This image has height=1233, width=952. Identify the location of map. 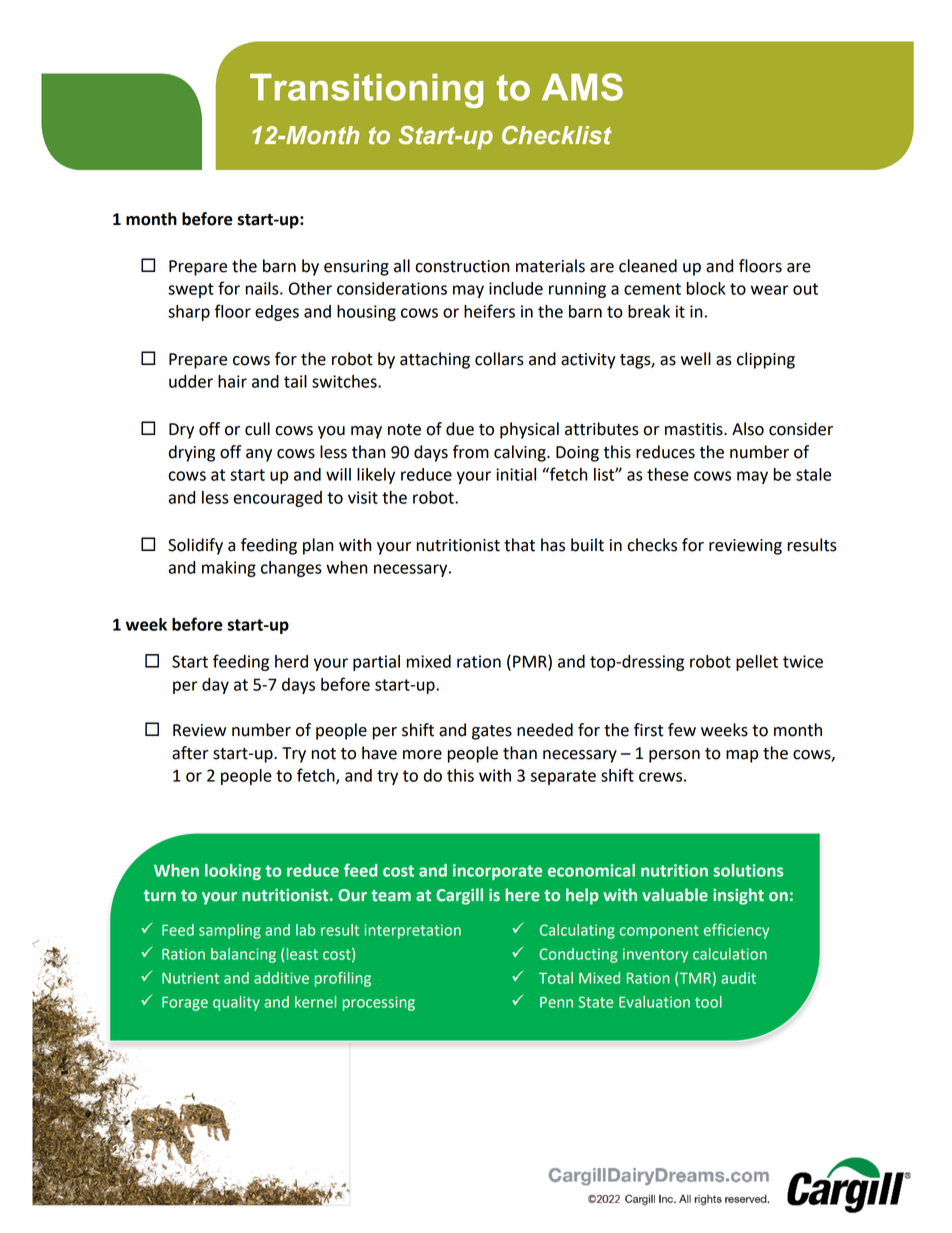
(742, 756).
